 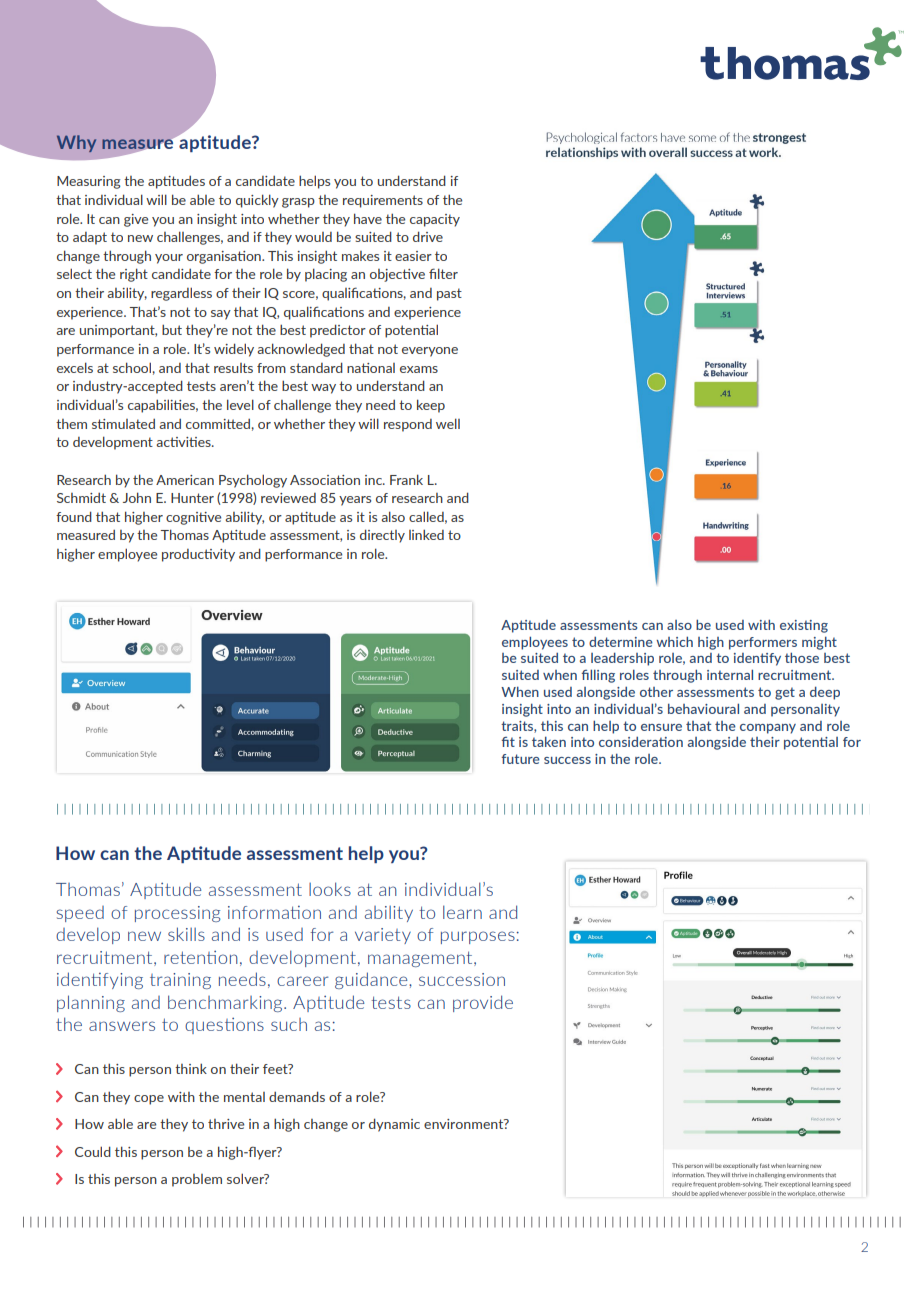 I want to click on give, so click(x=136, y=220).
